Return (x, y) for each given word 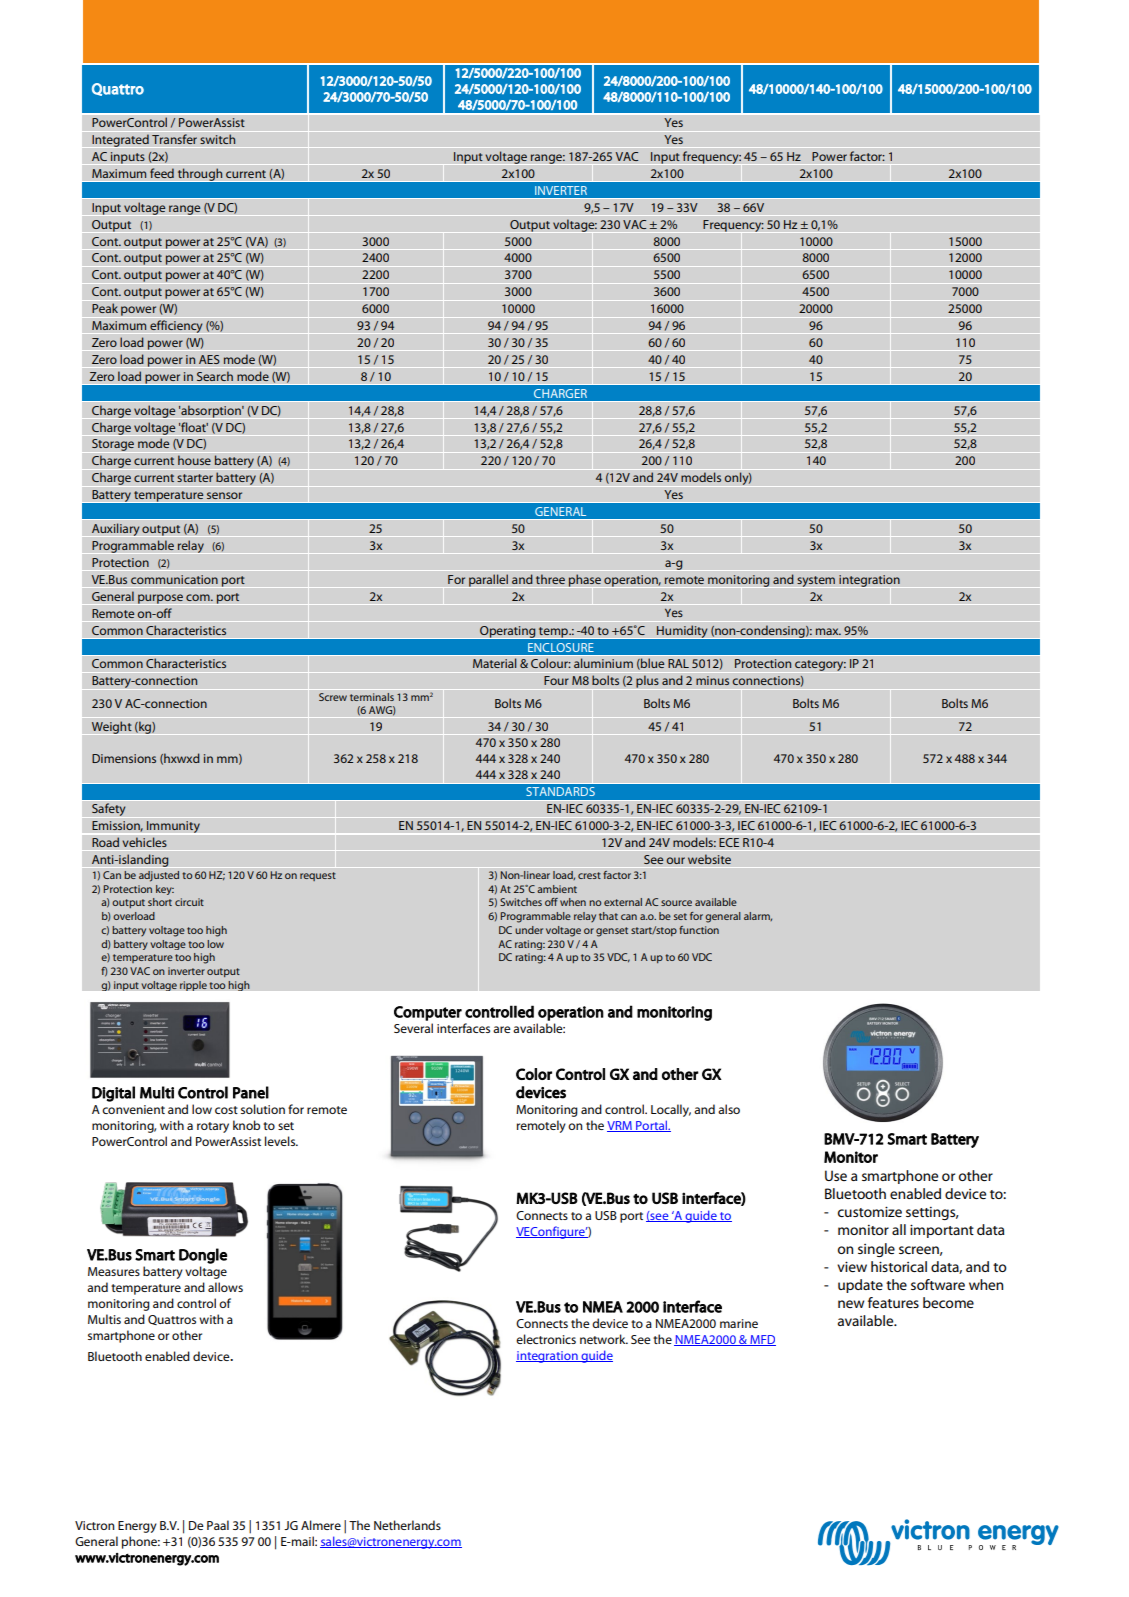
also (729, 1109)
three (550, 579)
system (816, 581)
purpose (160, 599)
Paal (218, 1525)
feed (162, 173)
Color (534, 1074)
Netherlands (407, 1525)
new (851, 1304)
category (820, 665)
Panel (251, 1092)
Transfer (174, 139)
